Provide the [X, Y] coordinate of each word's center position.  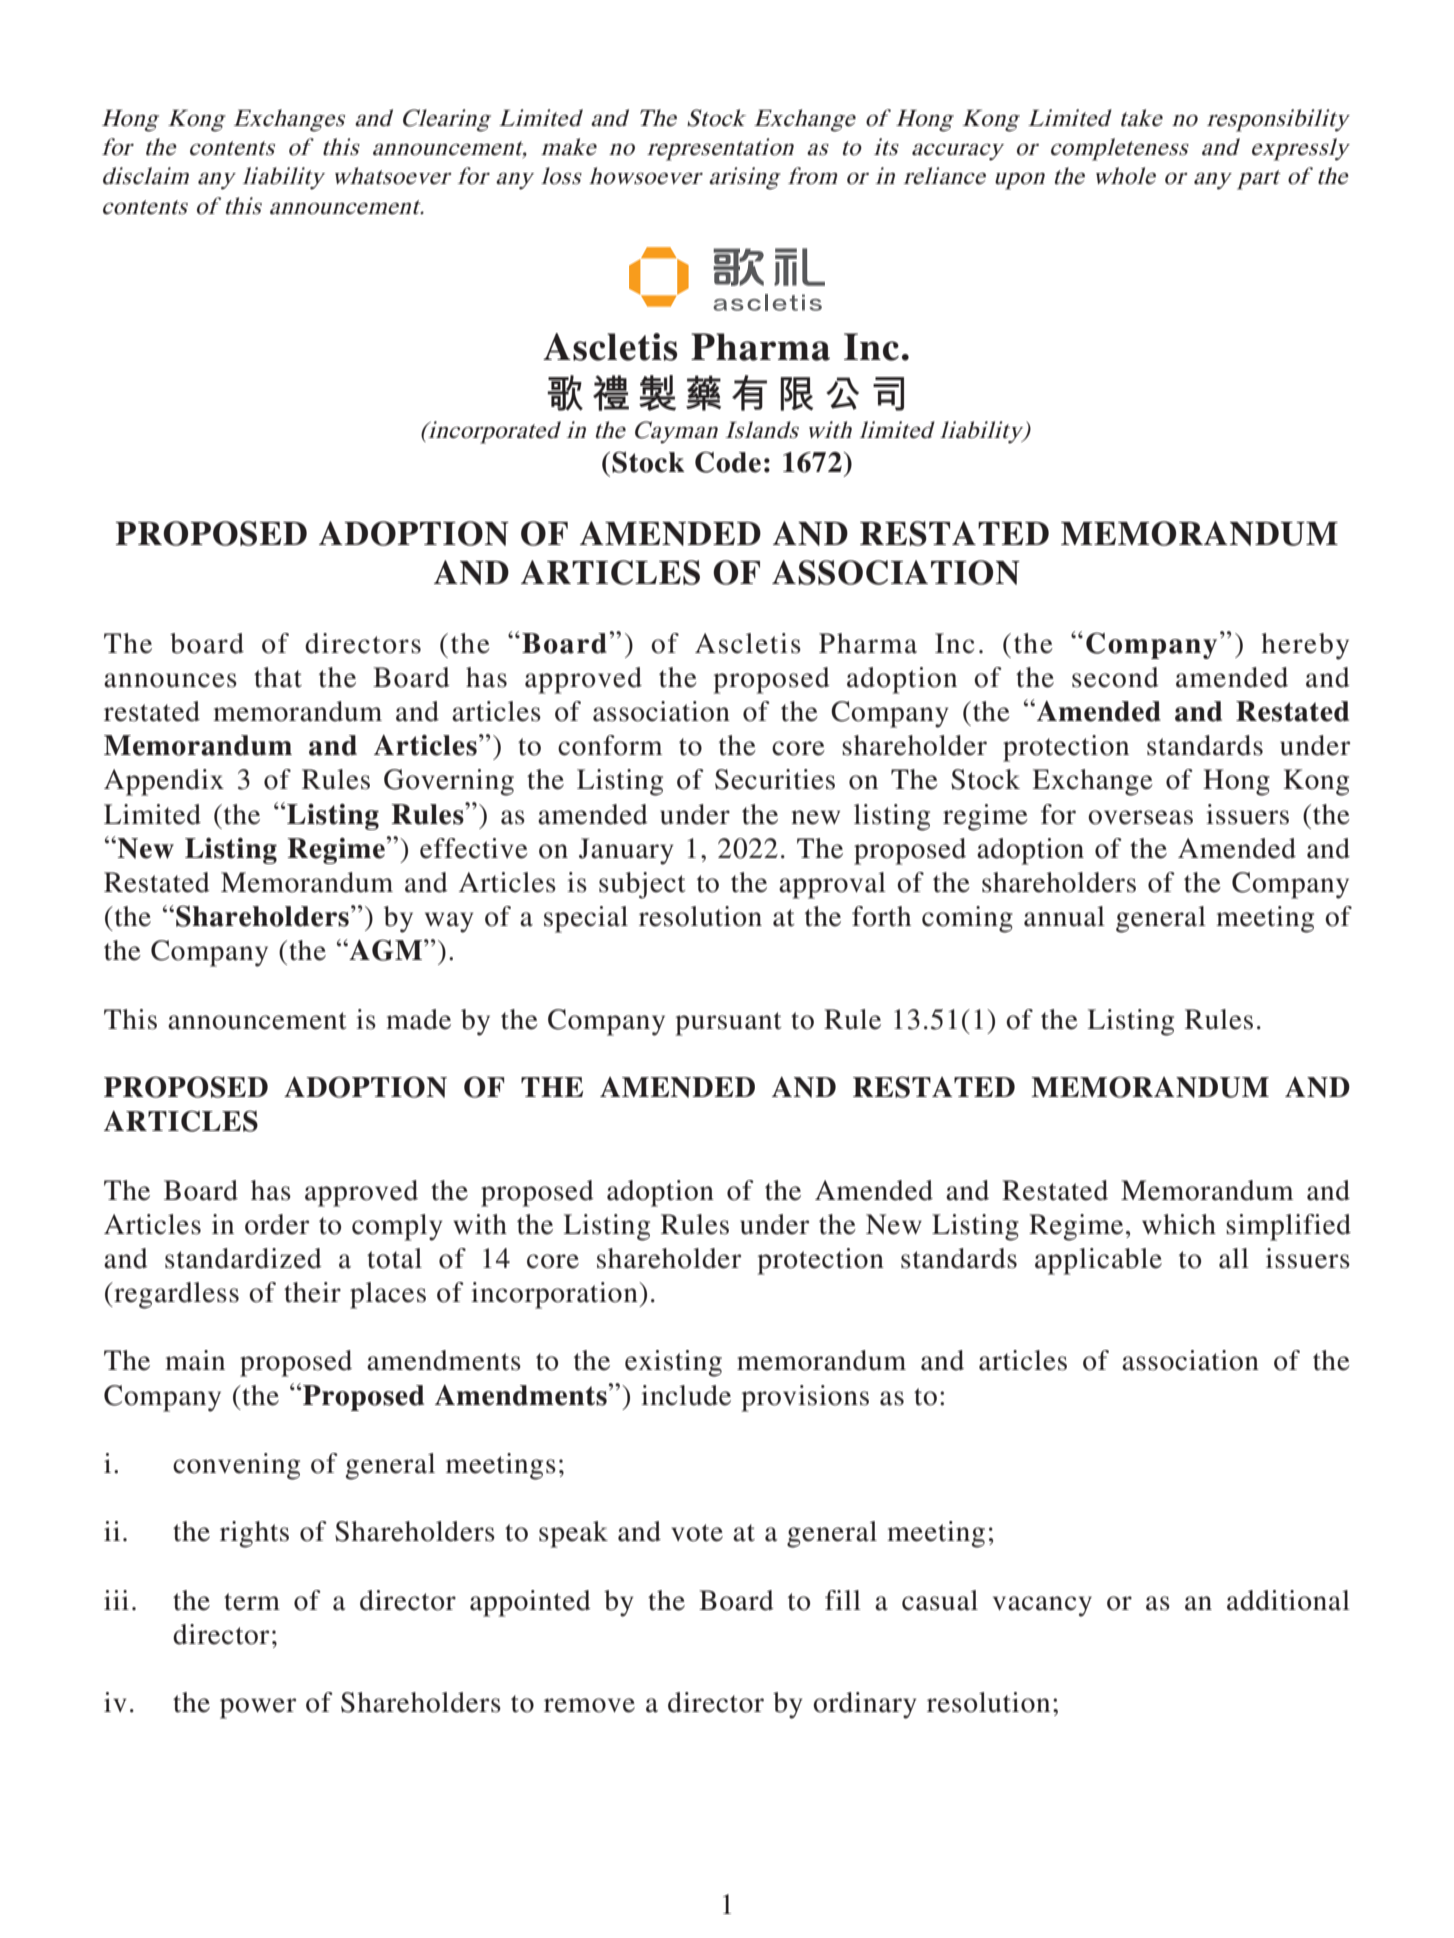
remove [589, 1705]
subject [642, 885]
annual [1064, 916]
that [278, 677]
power [258, 1708]
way [449, 922]
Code [728, 462]
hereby [1305, 646]
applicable [1098, 1261]
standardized [243, 1258]
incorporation [555, 1295]
